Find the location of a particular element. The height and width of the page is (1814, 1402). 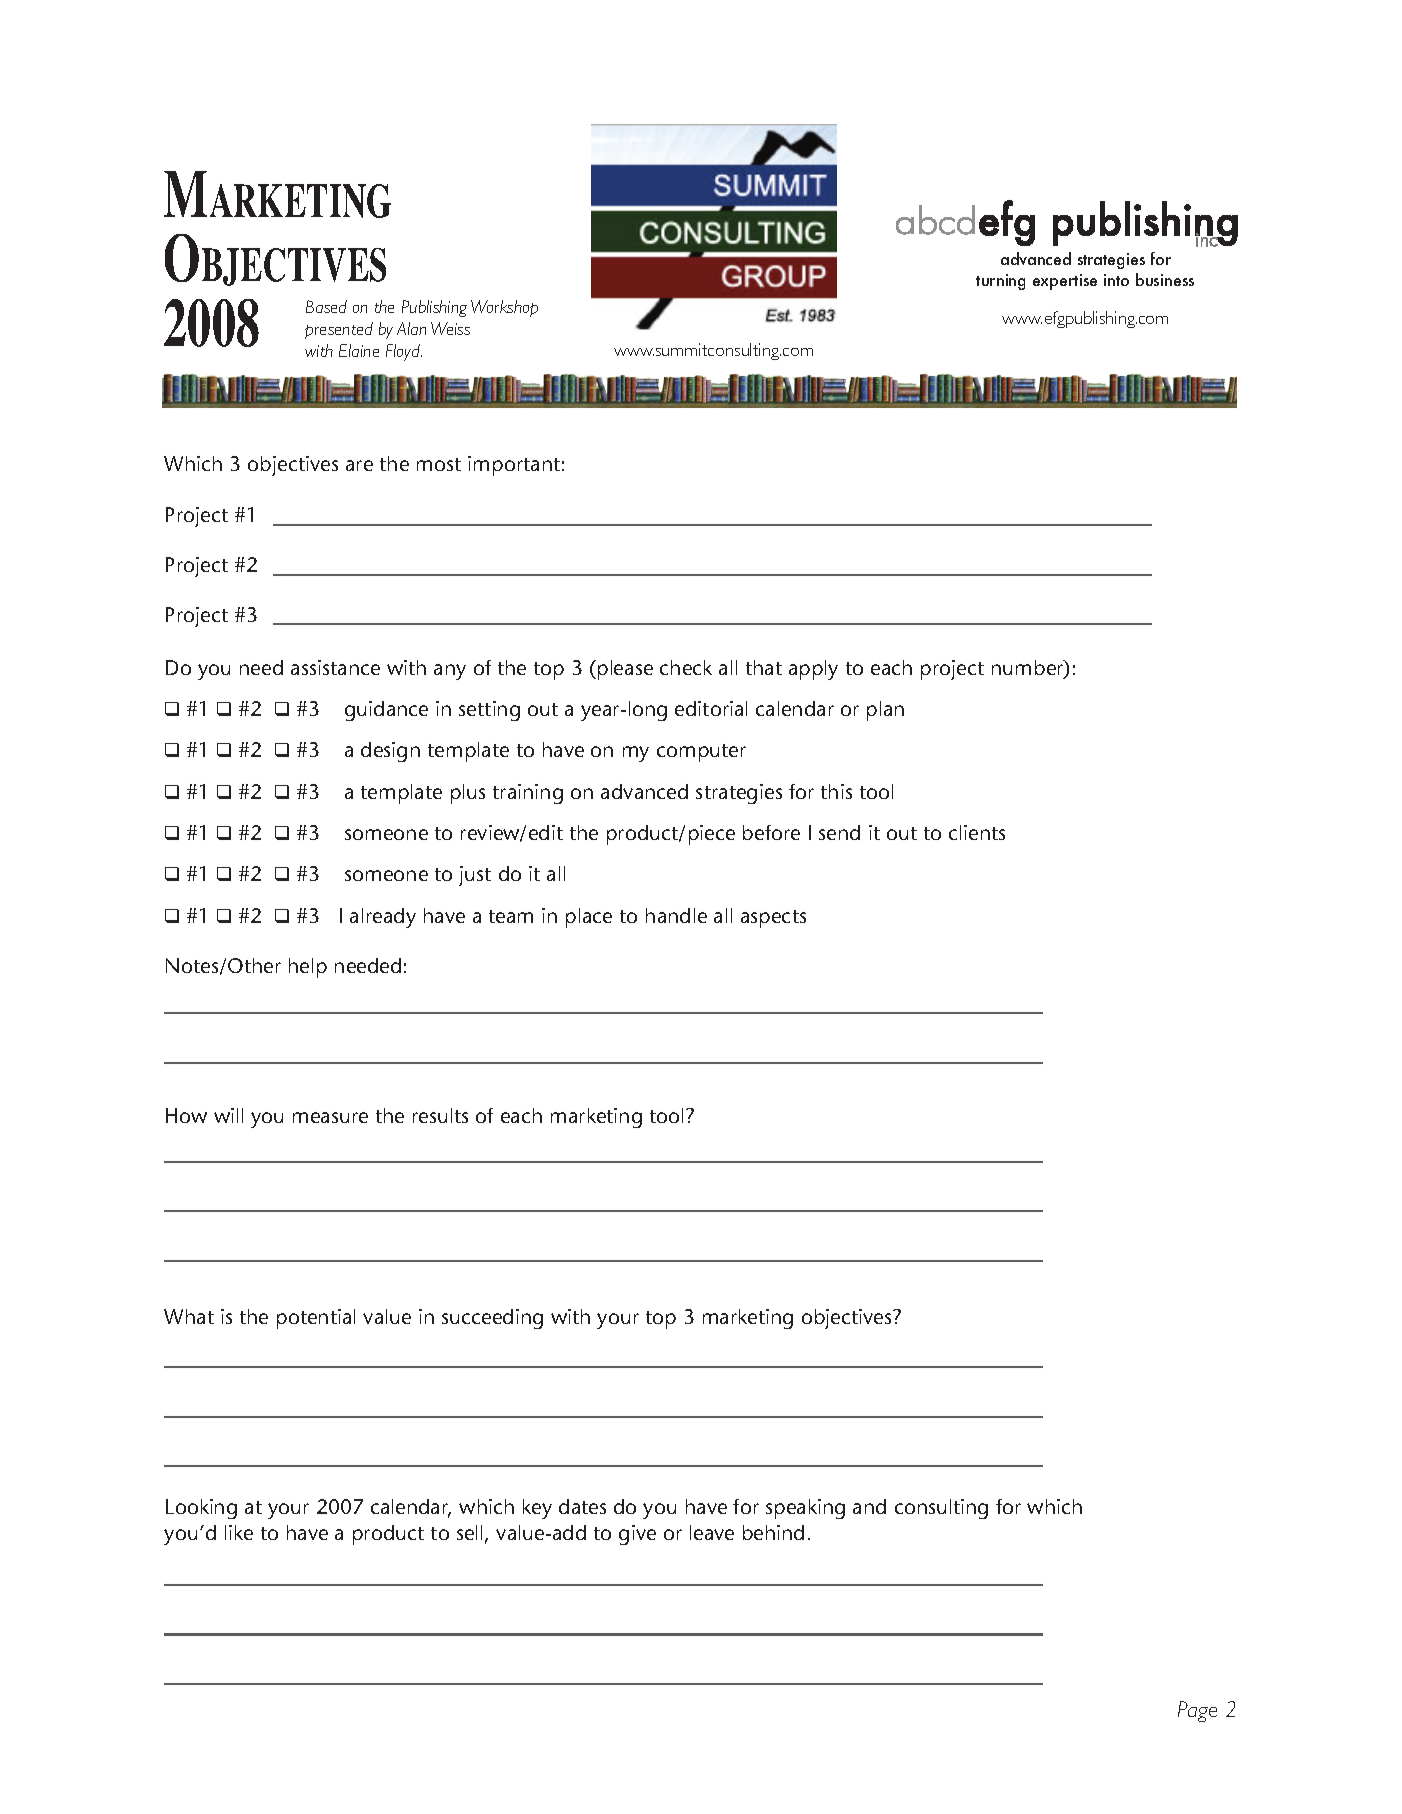

help is located at coordinates (308, 968).
